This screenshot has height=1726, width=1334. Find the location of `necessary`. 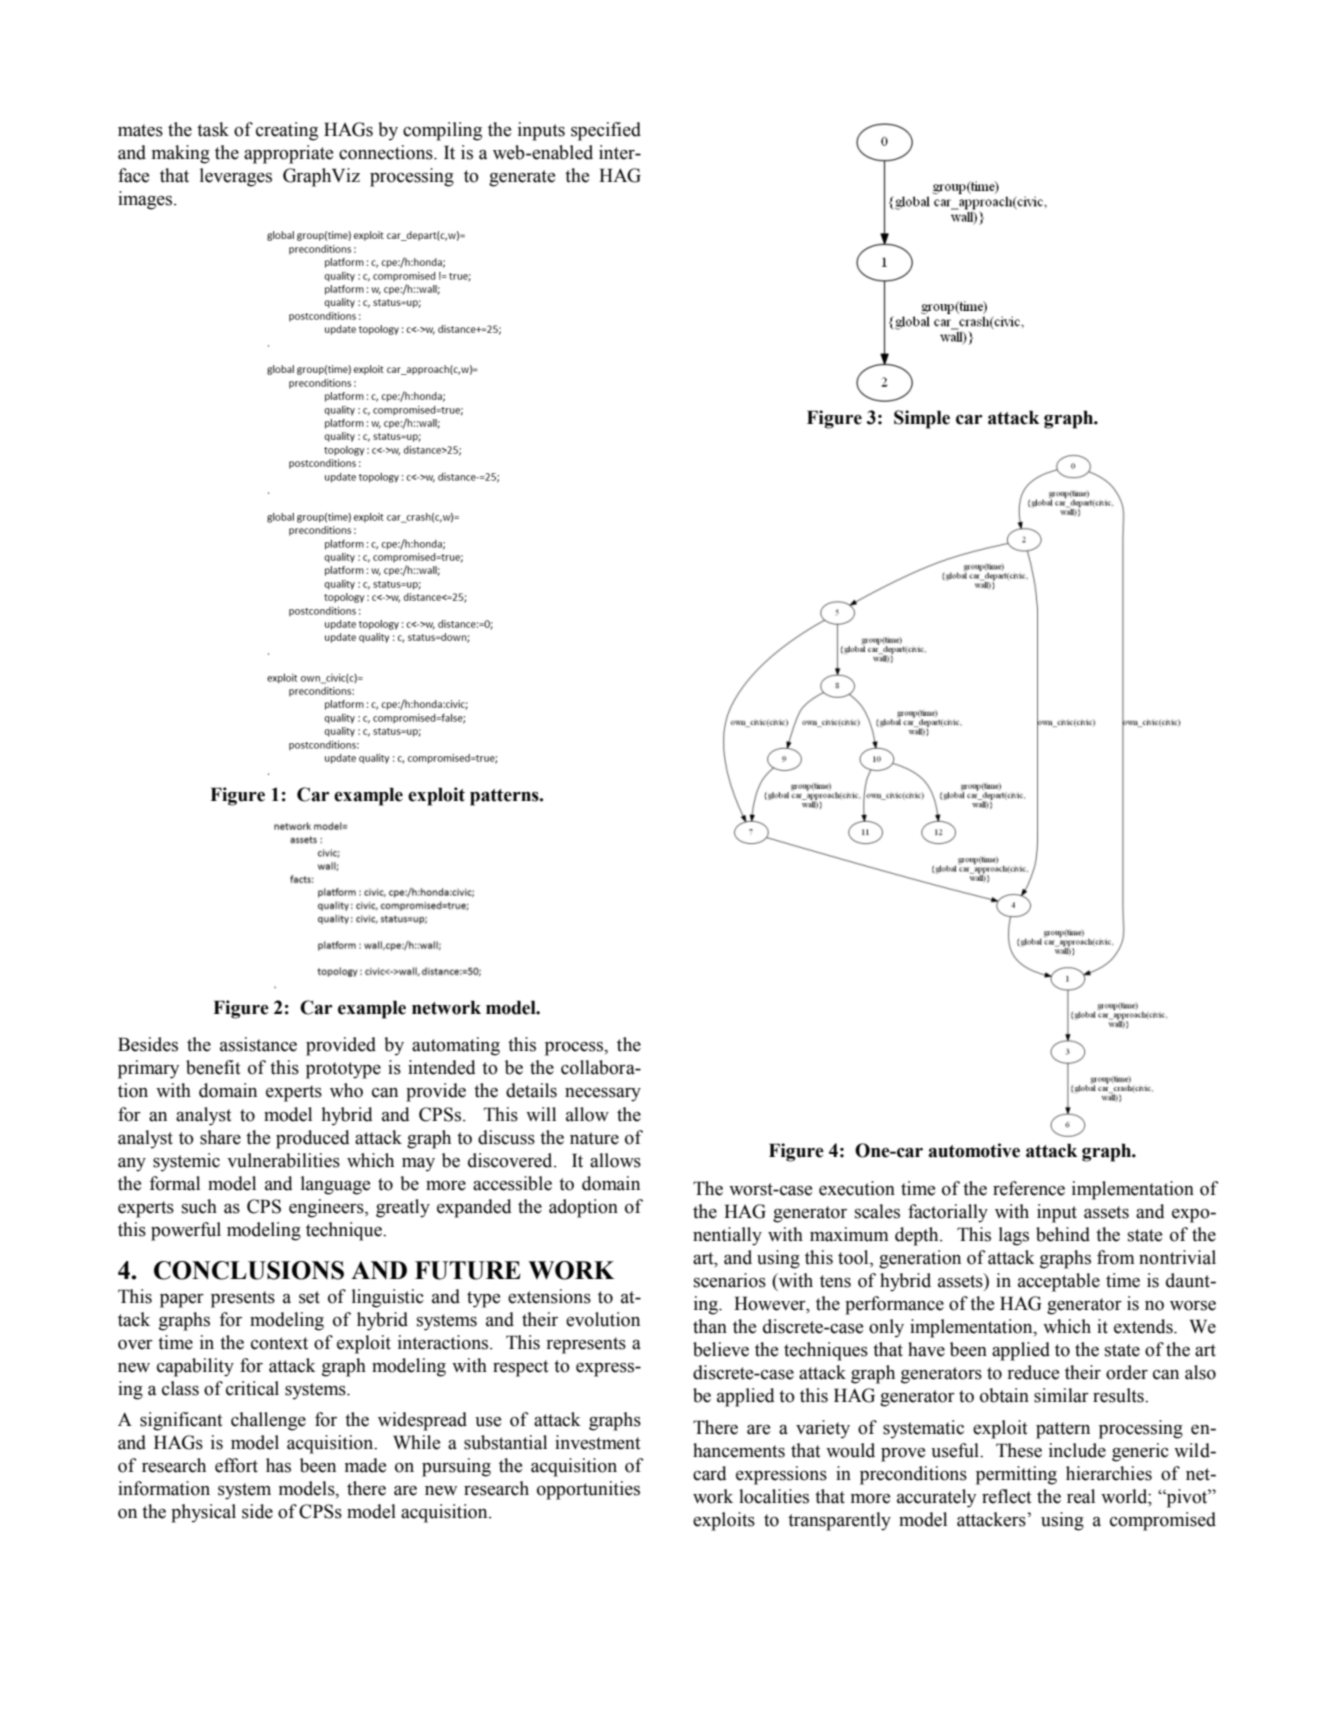

necessary is located at coordinates (603, 1095).
